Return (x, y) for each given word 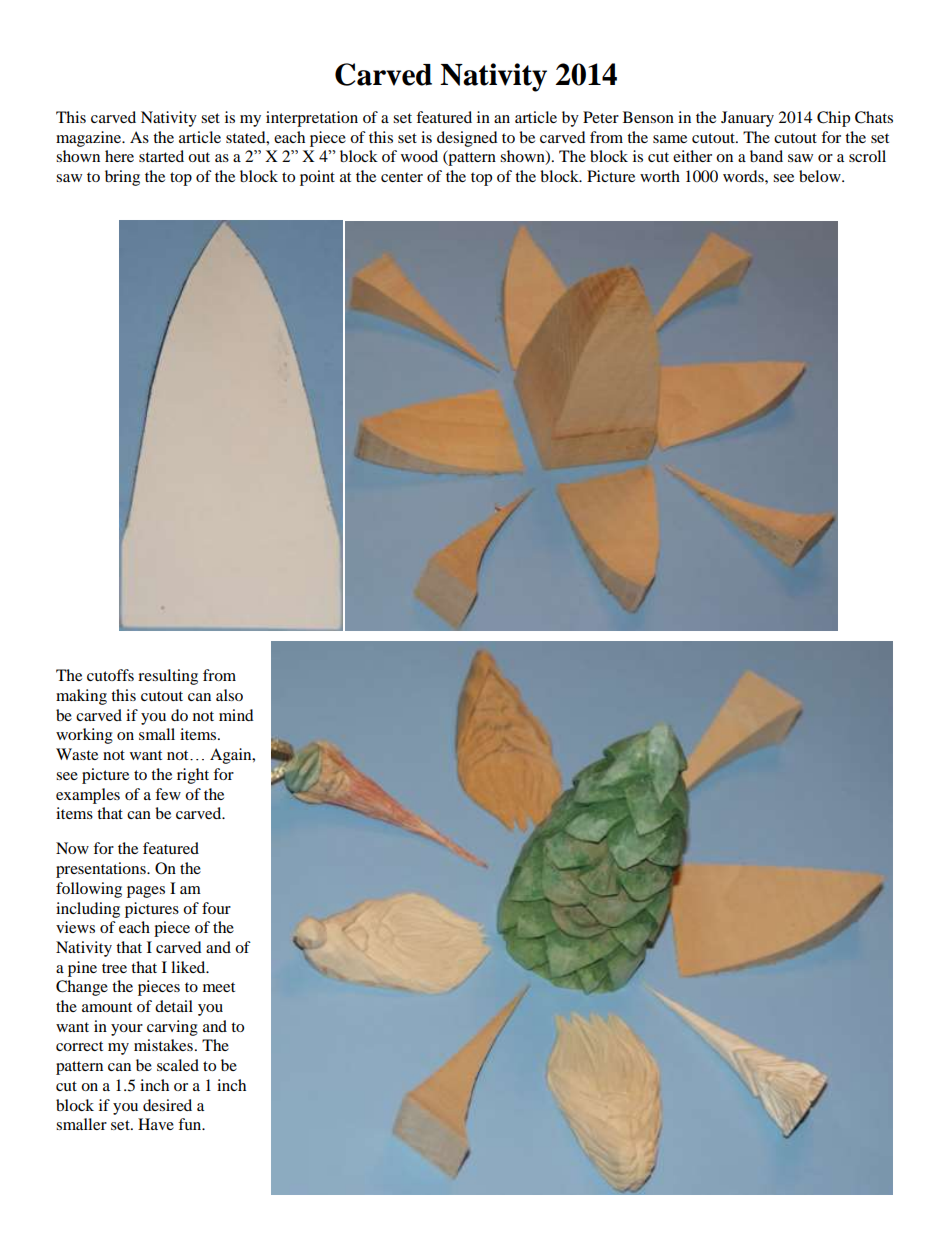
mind (236, 715)
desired (167, 1105)
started (161, 156)
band (766, 156)
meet (219, 987)
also (229, 695)
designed (467, 139)
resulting (168, 677)
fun (191, 1124)
